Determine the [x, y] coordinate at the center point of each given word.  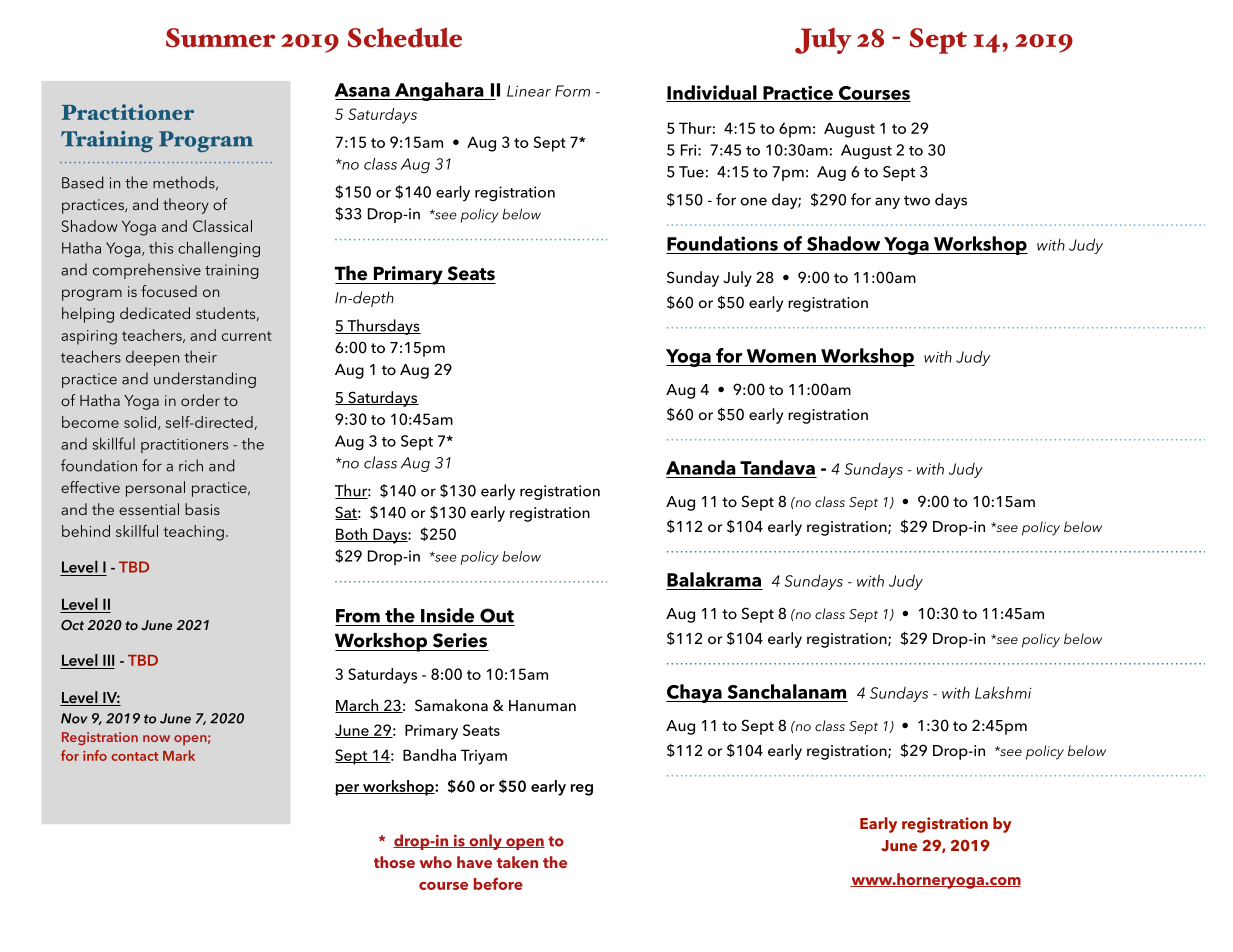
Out [497, 615]
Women [781, 356]
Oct [72, 625]
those [394, 862]
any [887, 203]
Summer [220, 38]
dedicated [155, 313]
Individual [712, 93]
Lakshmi [1003, 692]
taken [517, 862]
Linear [529, 91]
